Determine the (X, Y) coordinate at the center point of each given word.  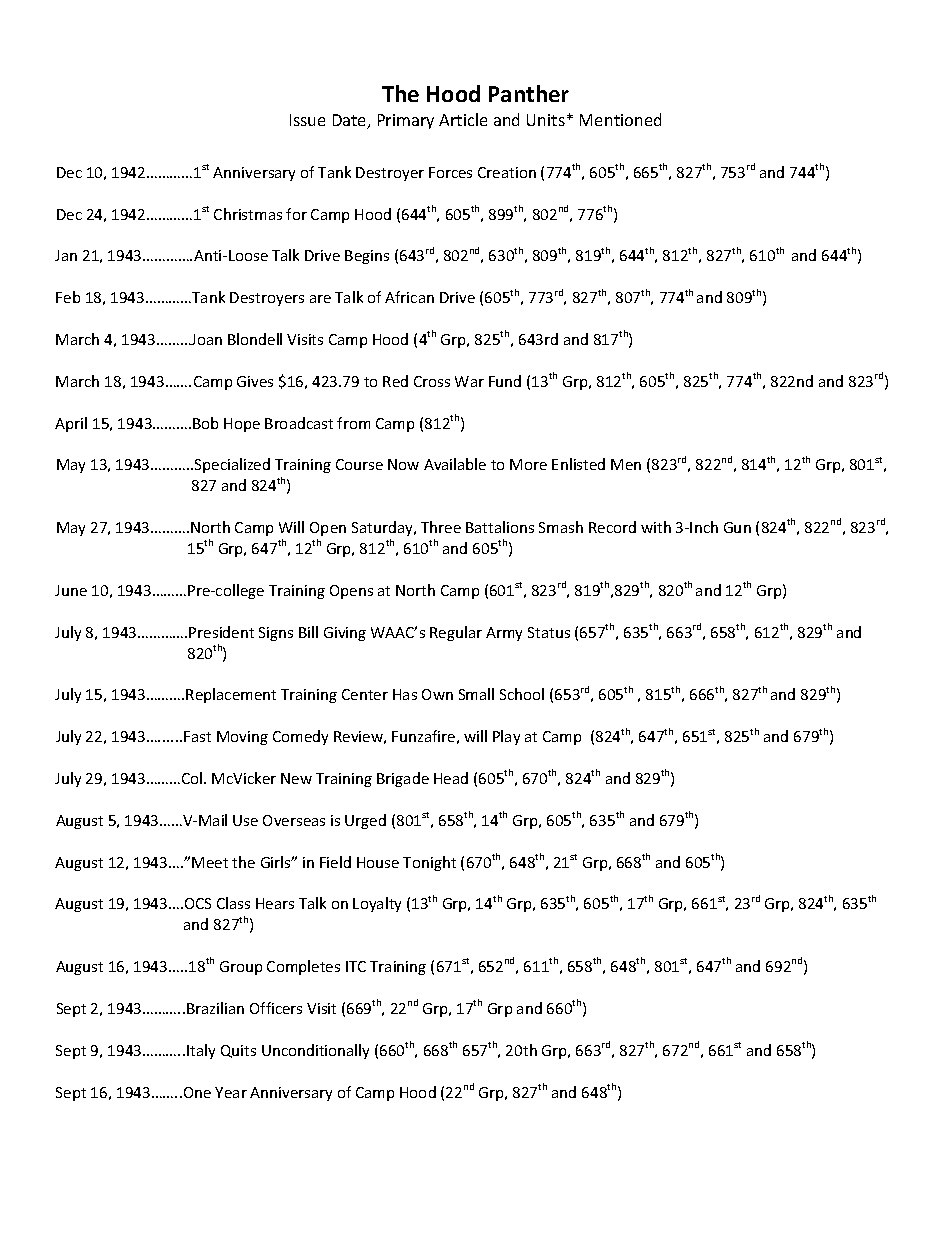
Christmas (248, 214)
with (656, 527)
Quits (238, 1051)
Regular (456, 633)
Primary (406, 121)
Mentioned (620, 119)
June (71, 590)
